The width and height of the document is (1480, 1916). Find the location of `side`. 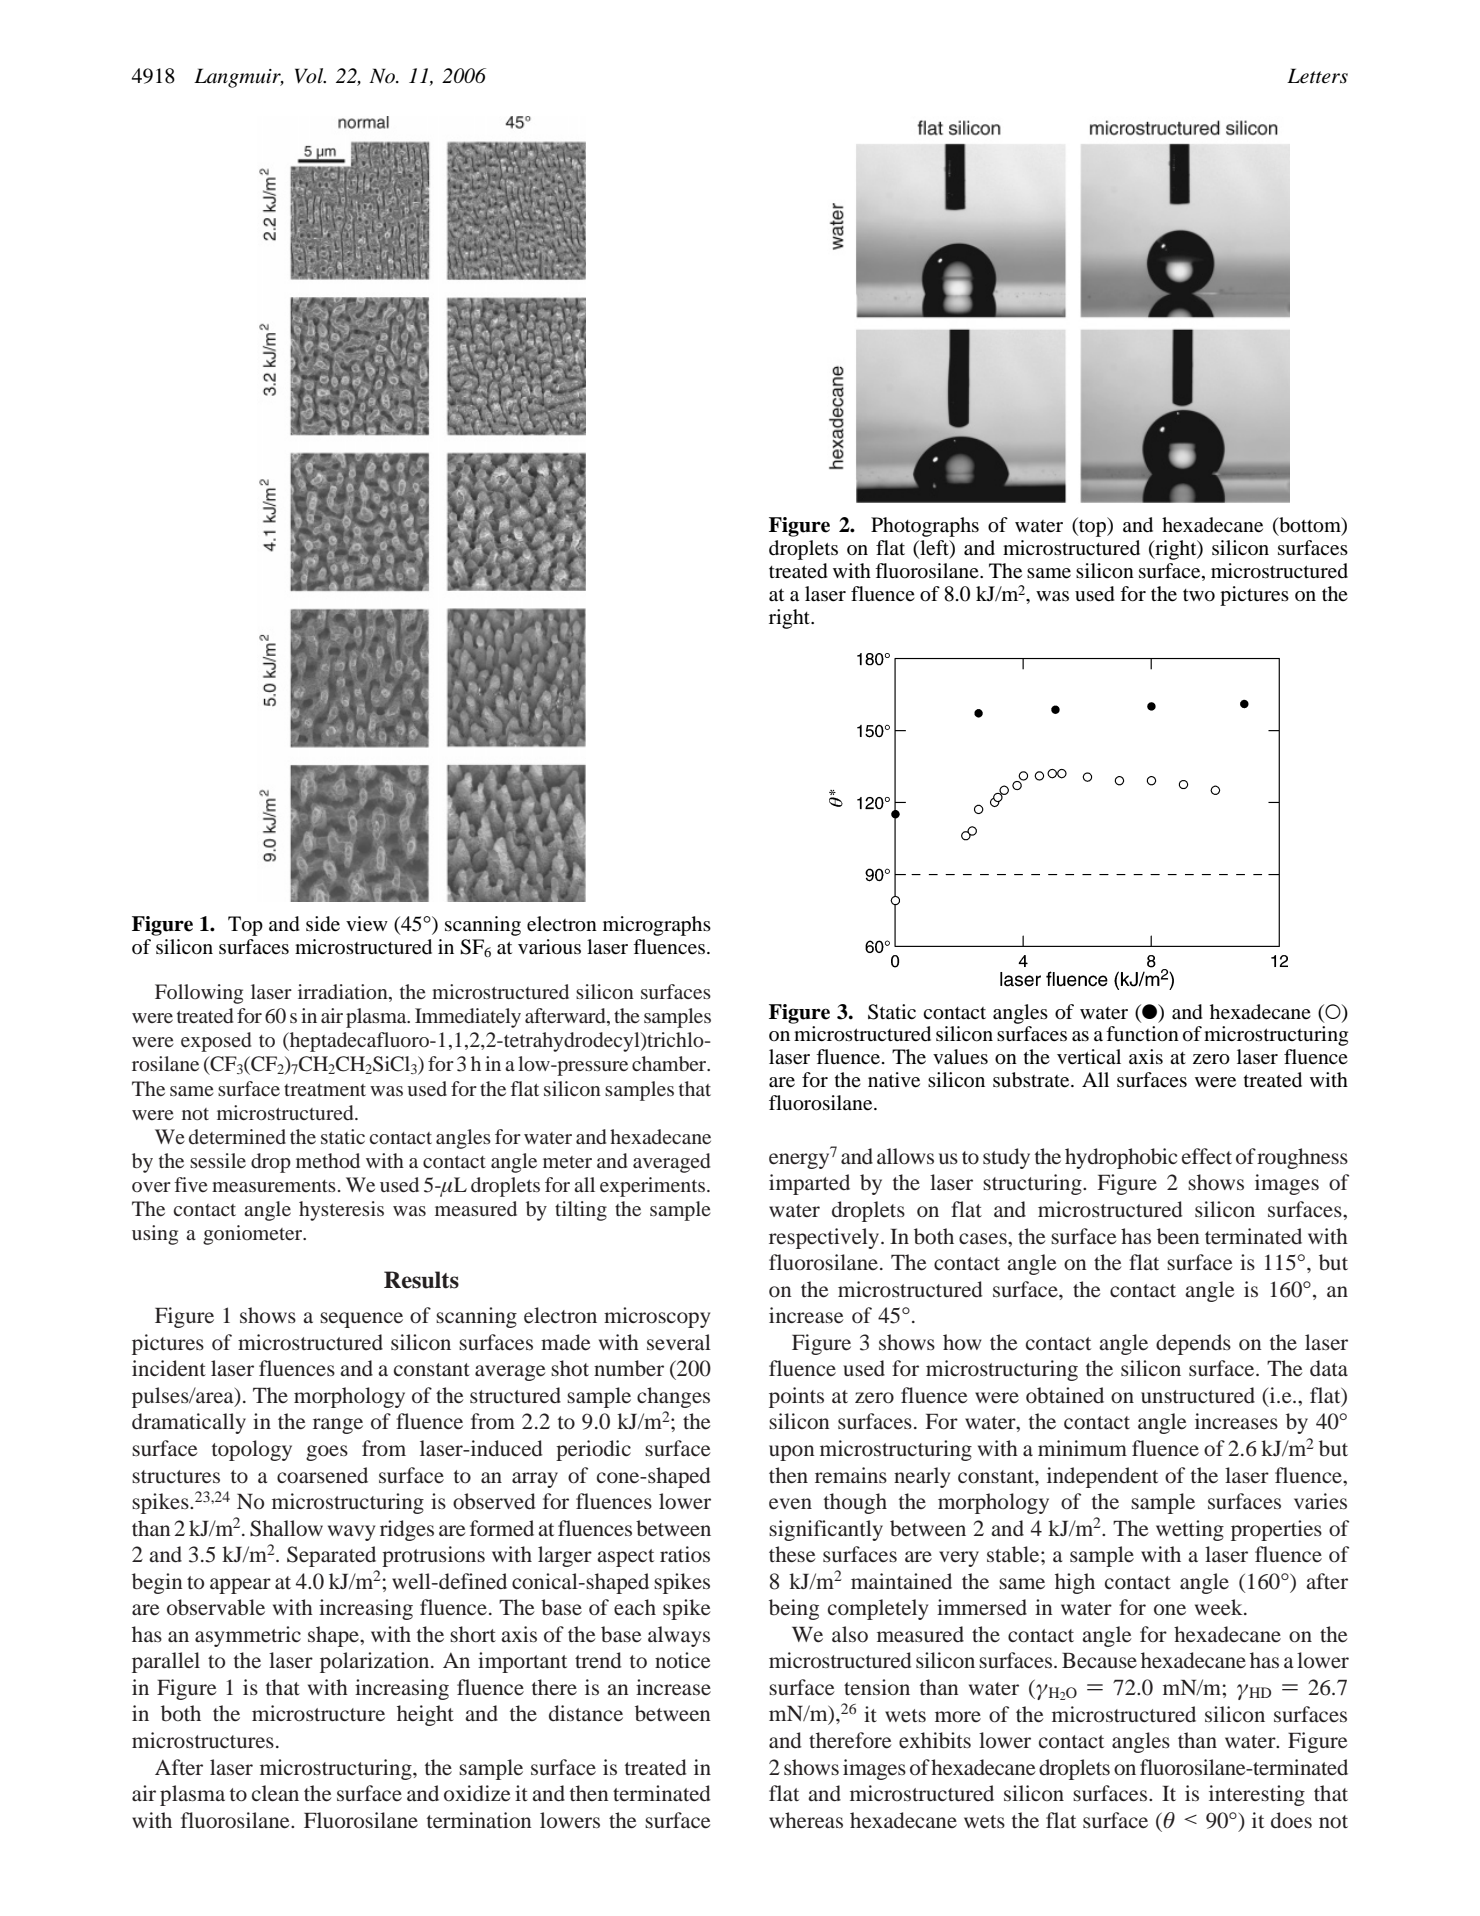

side is located at coordinates (323, 924).
